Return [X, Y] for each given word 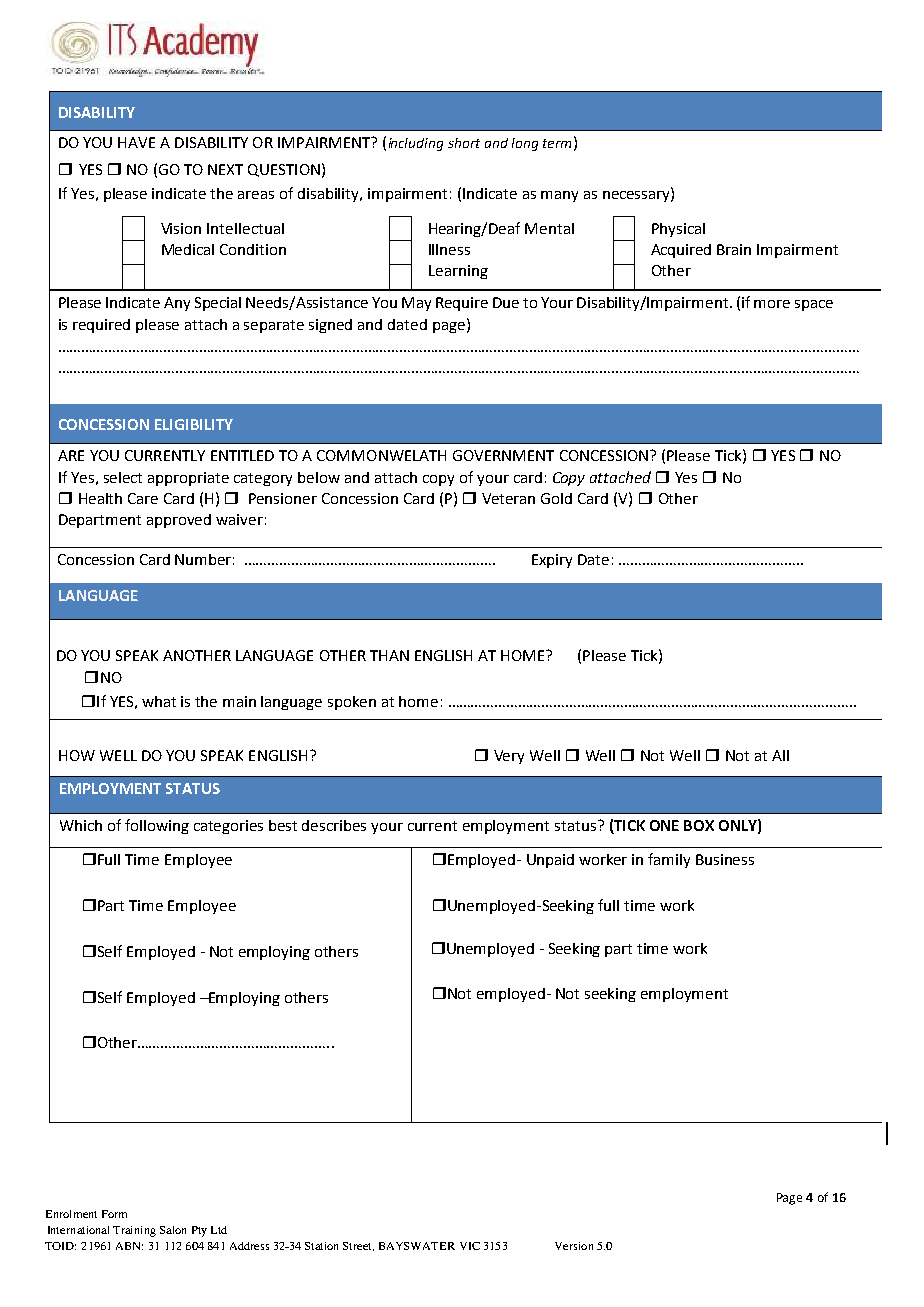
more [772, 304]
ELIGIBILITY [194, 424]
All [780, 755]
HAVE [136, 142]
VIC [470, 1246]
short [464, 143]
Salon [173, 1230]
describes [334, 825]
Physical [678, 230]
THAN [389, 655]
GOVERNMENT [503, 455]
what [159, 701]
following [157, 826]
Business [725, 859]
